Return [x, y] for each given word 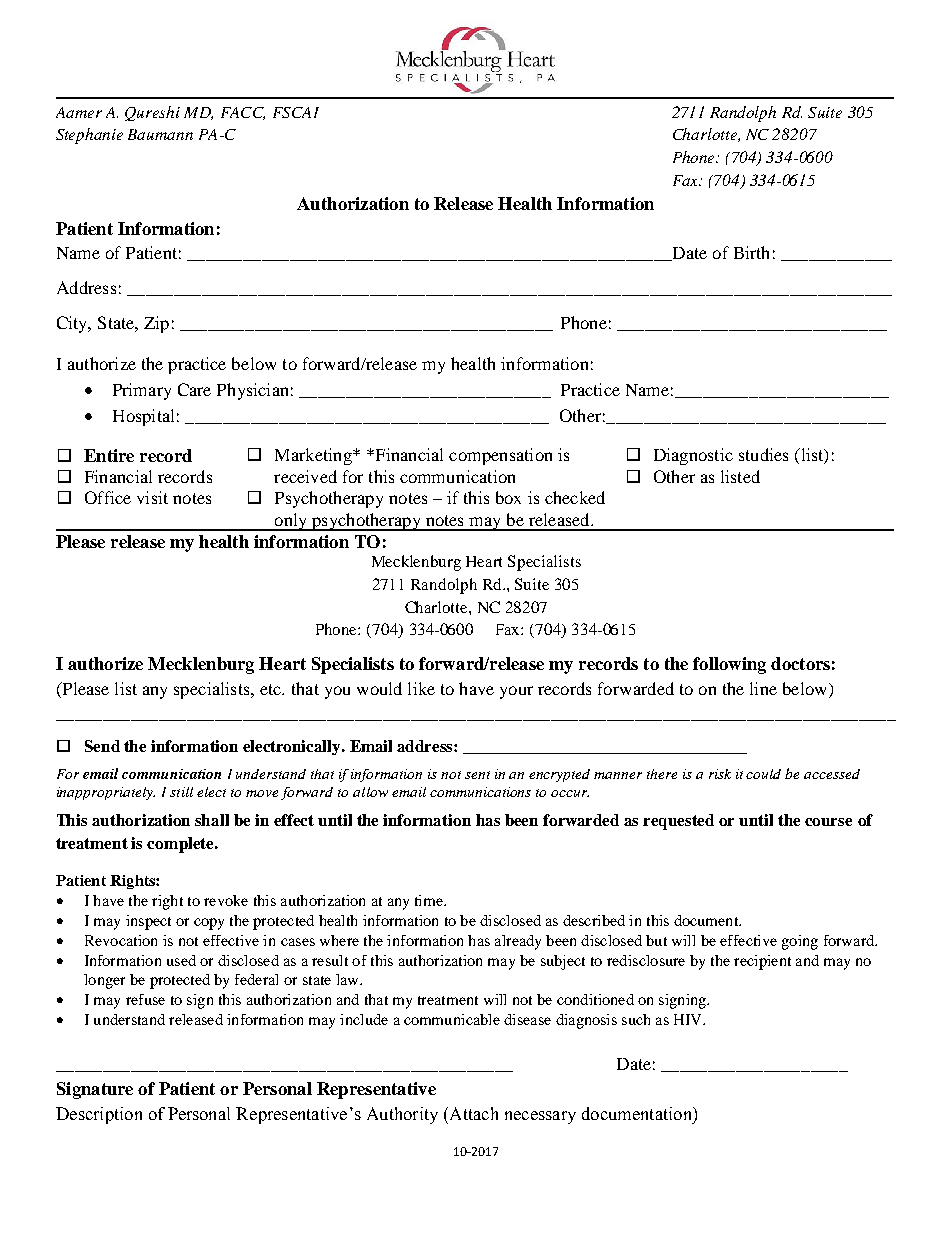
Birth [751, 252]
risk [720, 774]
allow [370, 792]
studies [763, 454]
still [181, 792]
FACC [243, 113]
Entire [109, 455]
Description [99, 1115]
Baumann [160, 134]
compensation [500, 456]
